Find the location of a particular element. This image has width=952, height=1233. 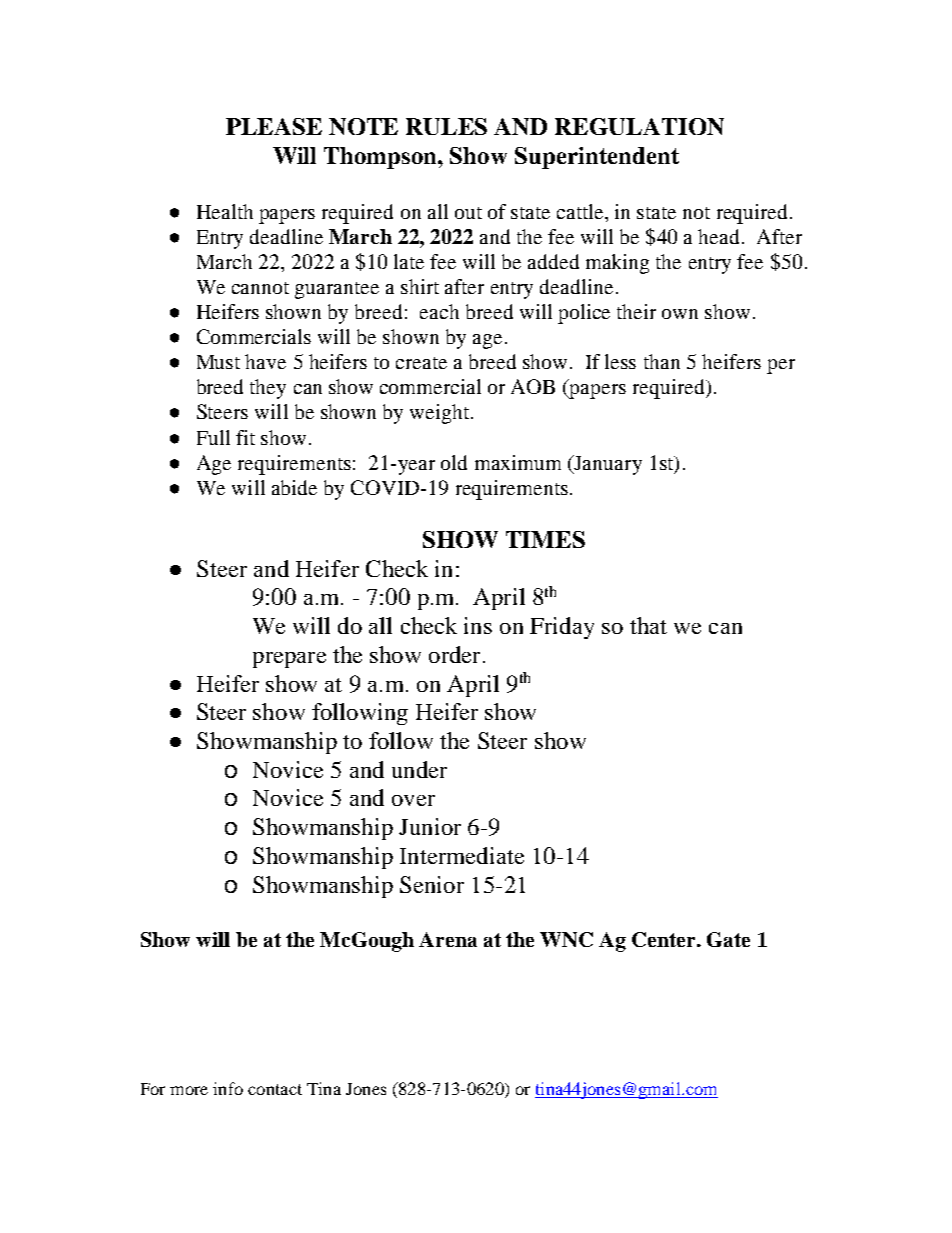

prepare is located at coordinates (289, 660).
